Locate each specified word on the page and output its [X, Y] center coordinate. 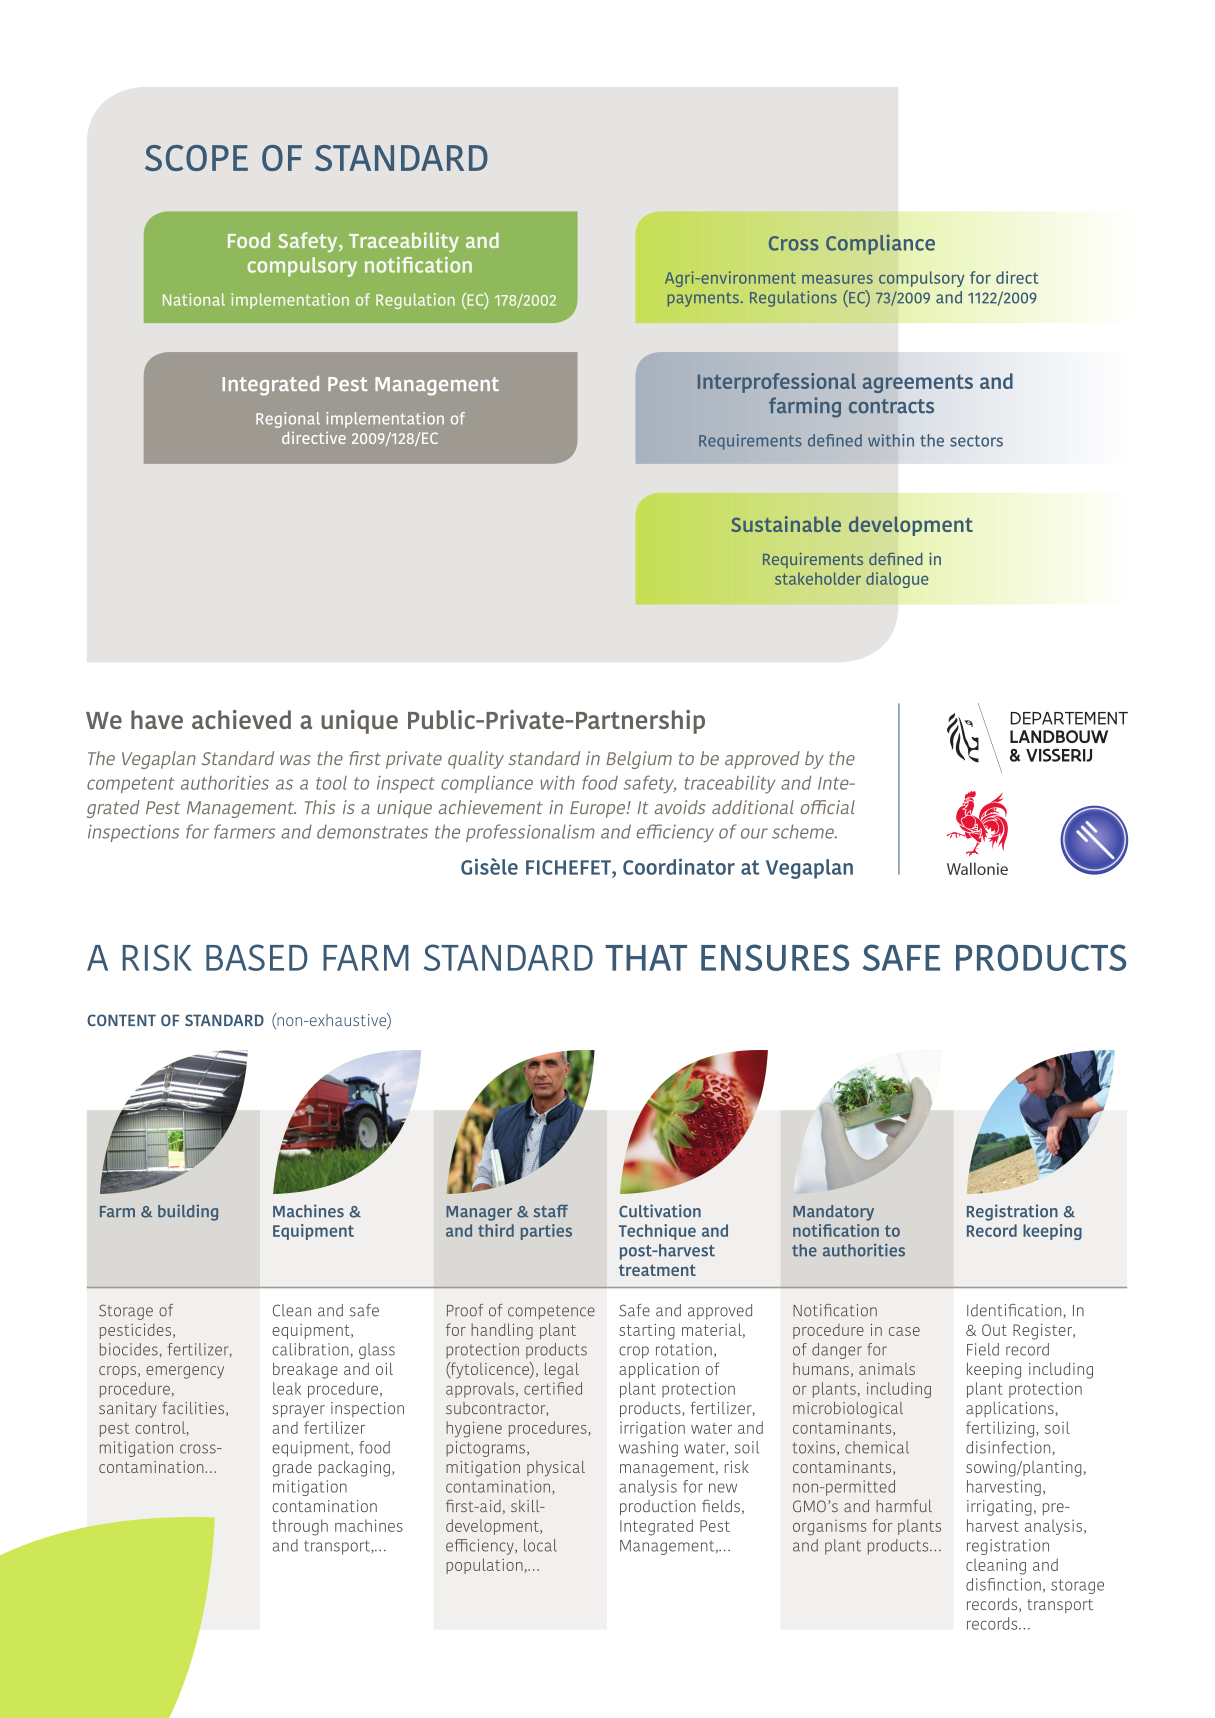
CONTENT [121, 1020]
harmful [904, 1505]
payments [703, 299]
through [300, 1527]
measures [837, 279]
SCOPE [196, 158]
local [540, 1545]
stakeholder [818, 578]
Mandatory [833, 1213]
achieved [241, 719]
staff [551, 1210]
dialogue [897, 580]
